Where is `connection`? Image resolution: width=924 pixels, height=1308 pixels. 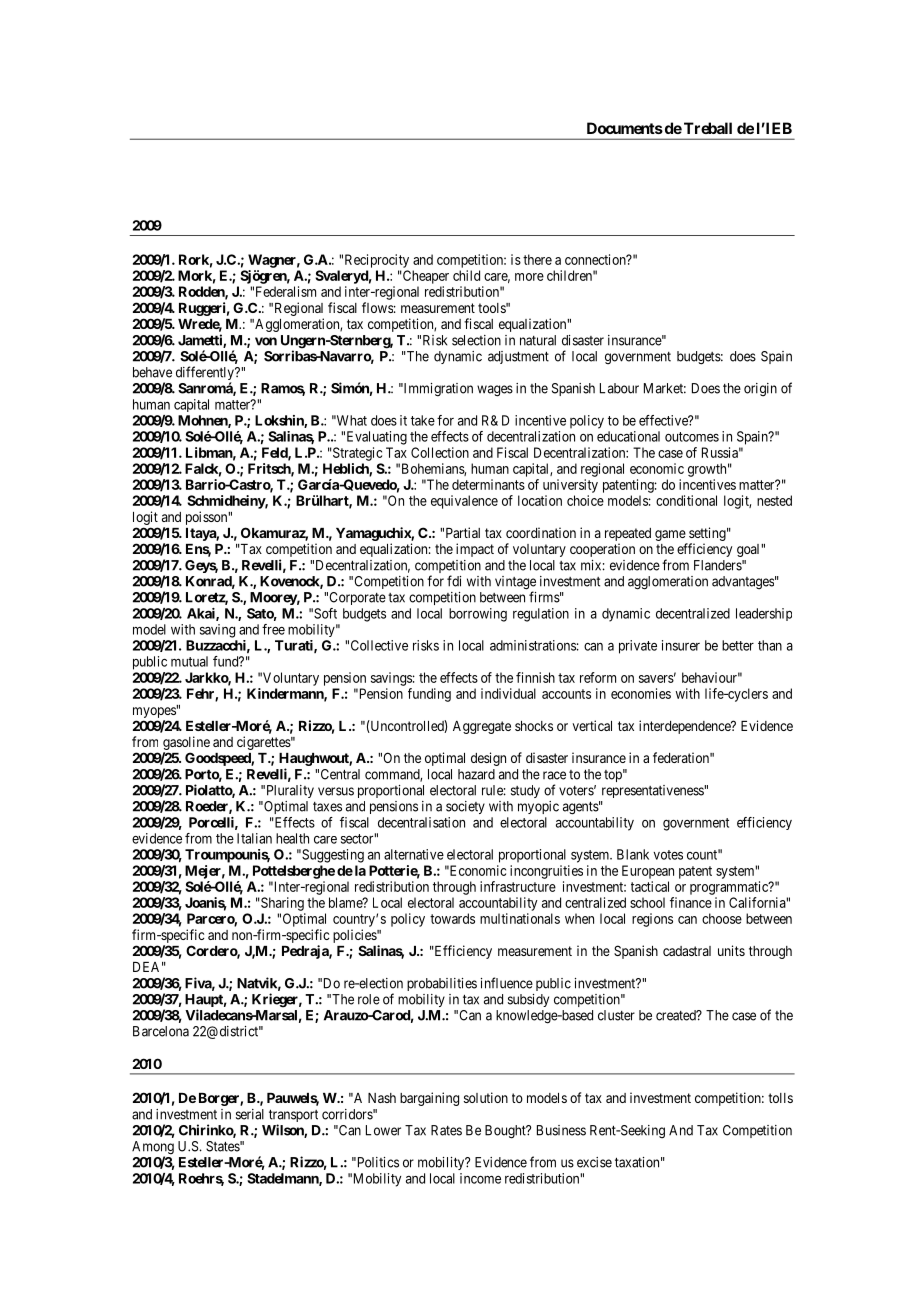
connection is located at coordinates (596, 259).
